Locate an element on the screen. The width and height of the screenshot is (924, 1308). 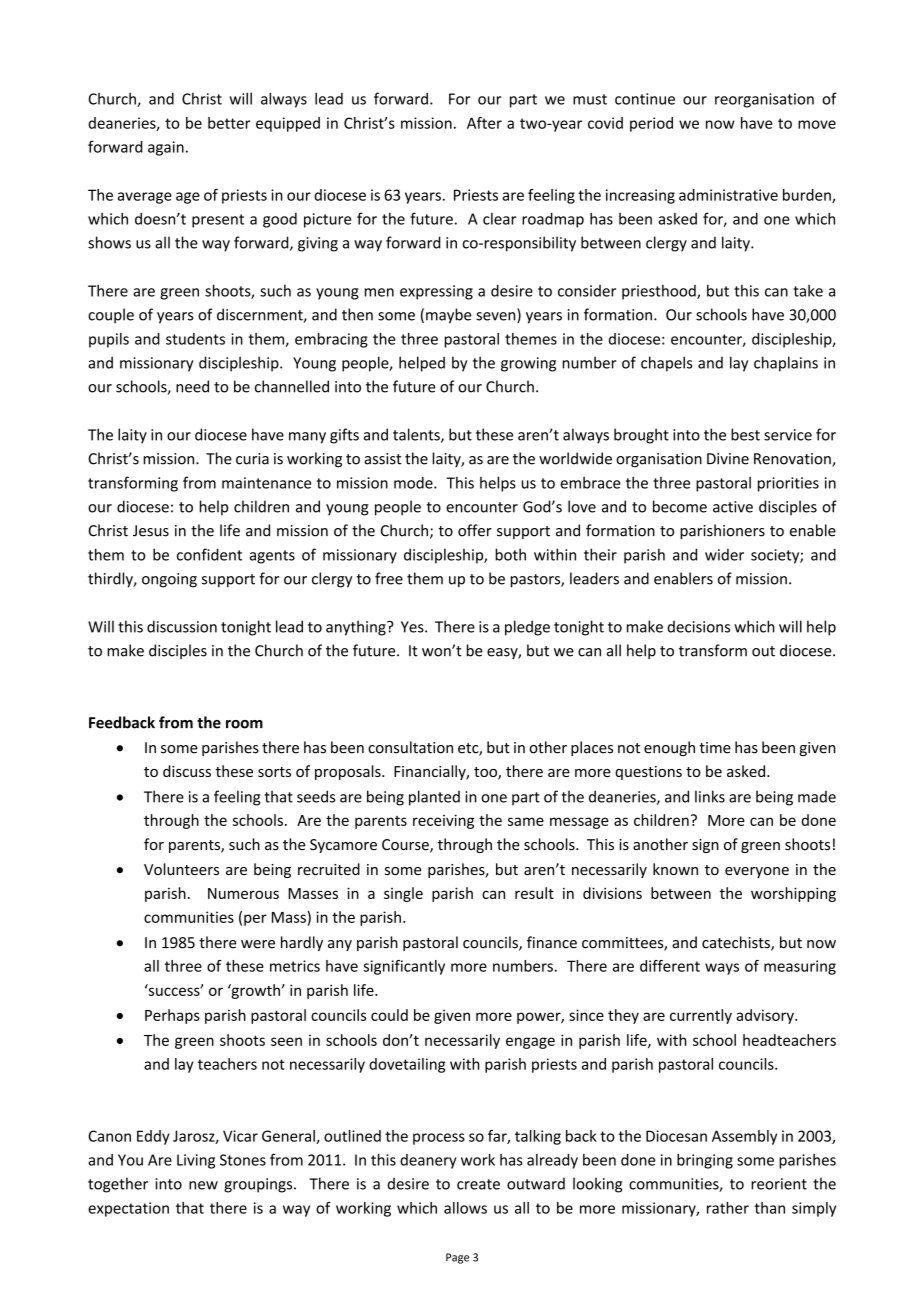
new is located at coordinates (203, 1185).
